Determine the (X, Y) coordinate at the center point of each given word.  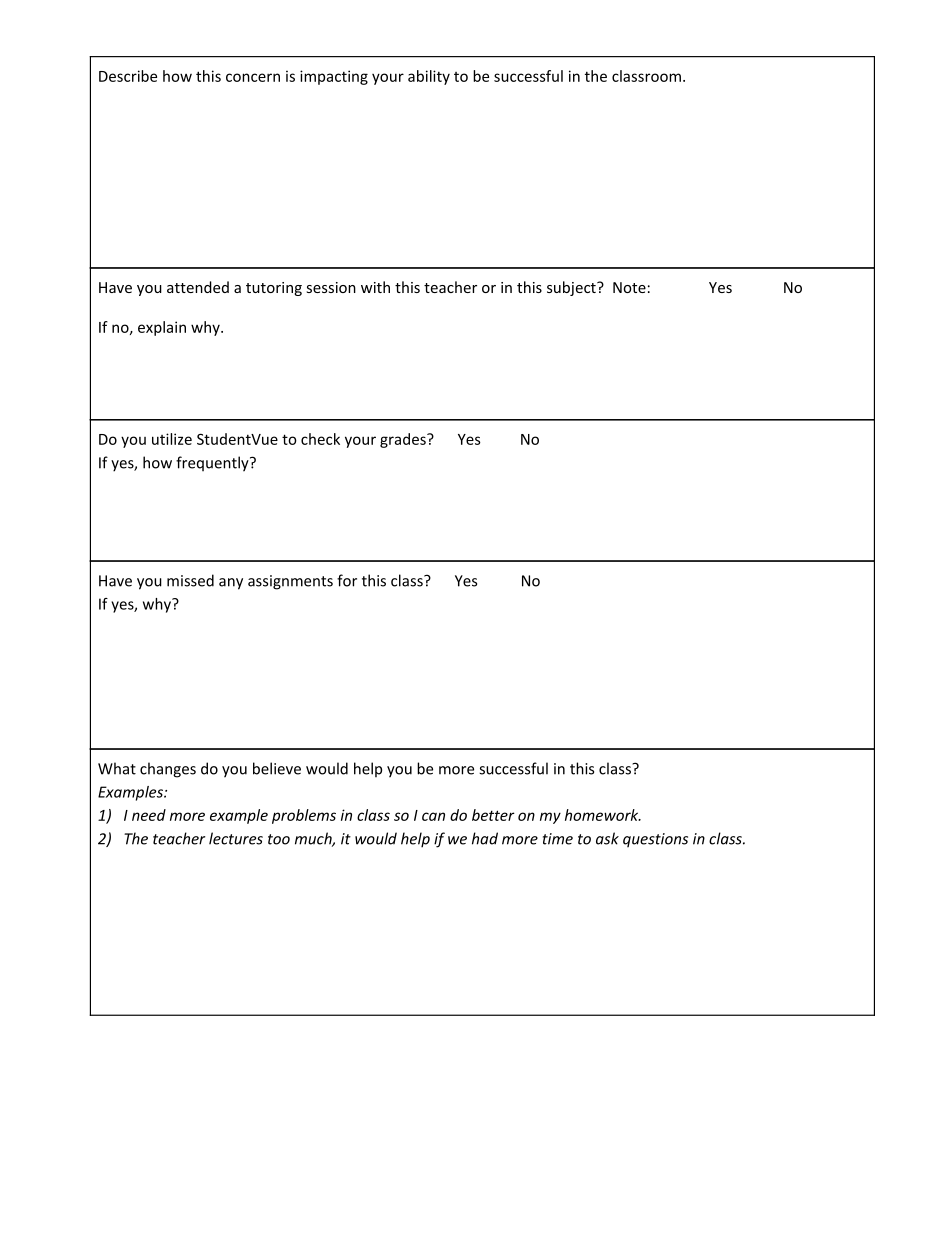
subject (572, 288)
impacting (334, 77)
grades (404, 440)
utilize (172, 439)
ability (429, 77)
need (149, 815)
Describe (128, 76)
